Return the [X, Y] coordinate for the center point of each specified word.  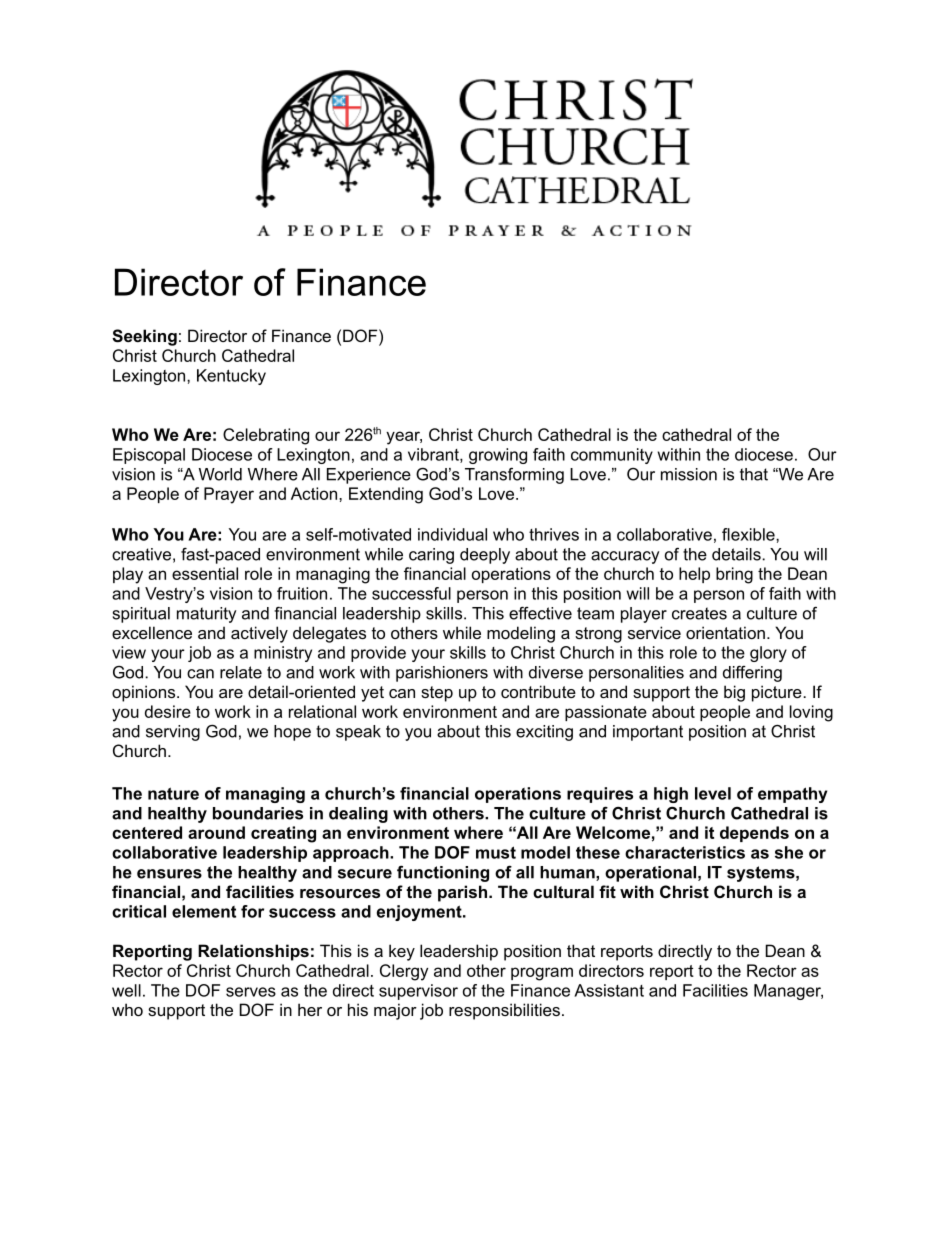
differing [752, 674]
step [437, 694]
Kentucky [231, 377]
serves [251, 992]
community [612, 456]
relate [241, 672]
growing [498, 456]
